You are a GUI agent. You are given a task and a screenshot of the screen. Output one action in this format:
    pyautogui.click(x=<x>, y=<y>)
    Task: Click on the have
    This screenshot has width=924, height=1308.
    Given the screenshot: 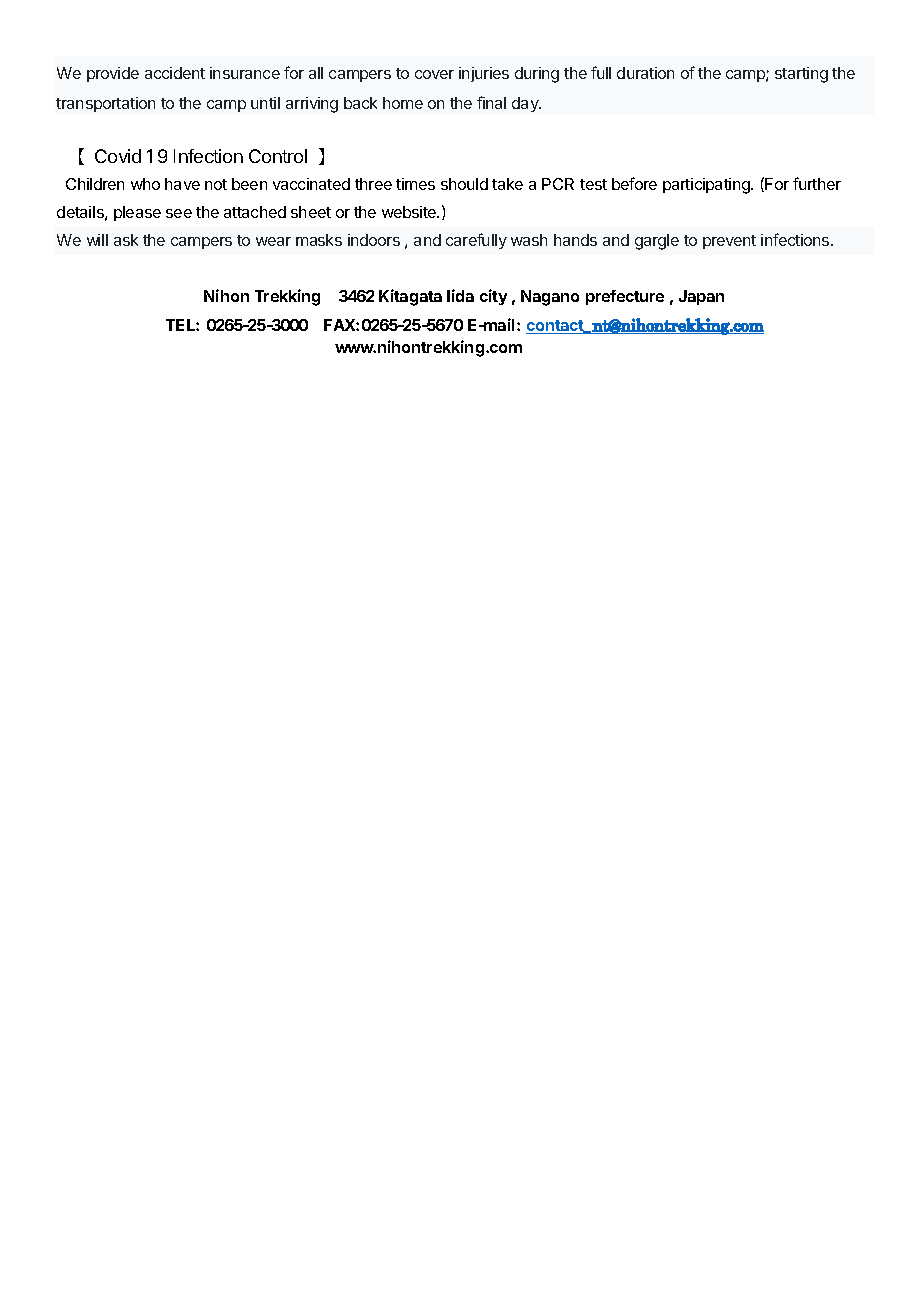 What is the action you would take?
    pyautogui.click(x=182, y=184)
